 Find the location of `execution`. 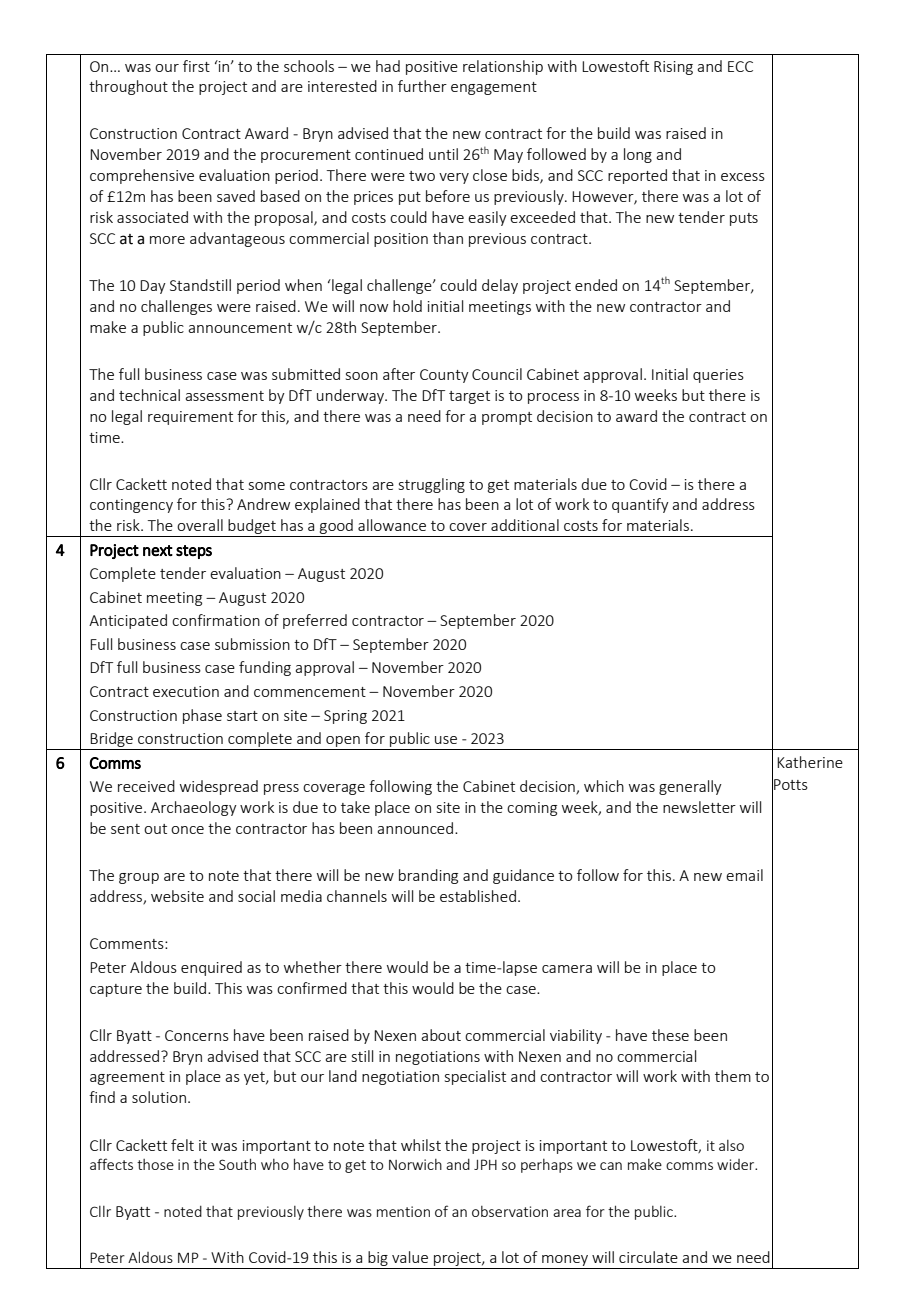

execution is located at coordinates (186, 691).
